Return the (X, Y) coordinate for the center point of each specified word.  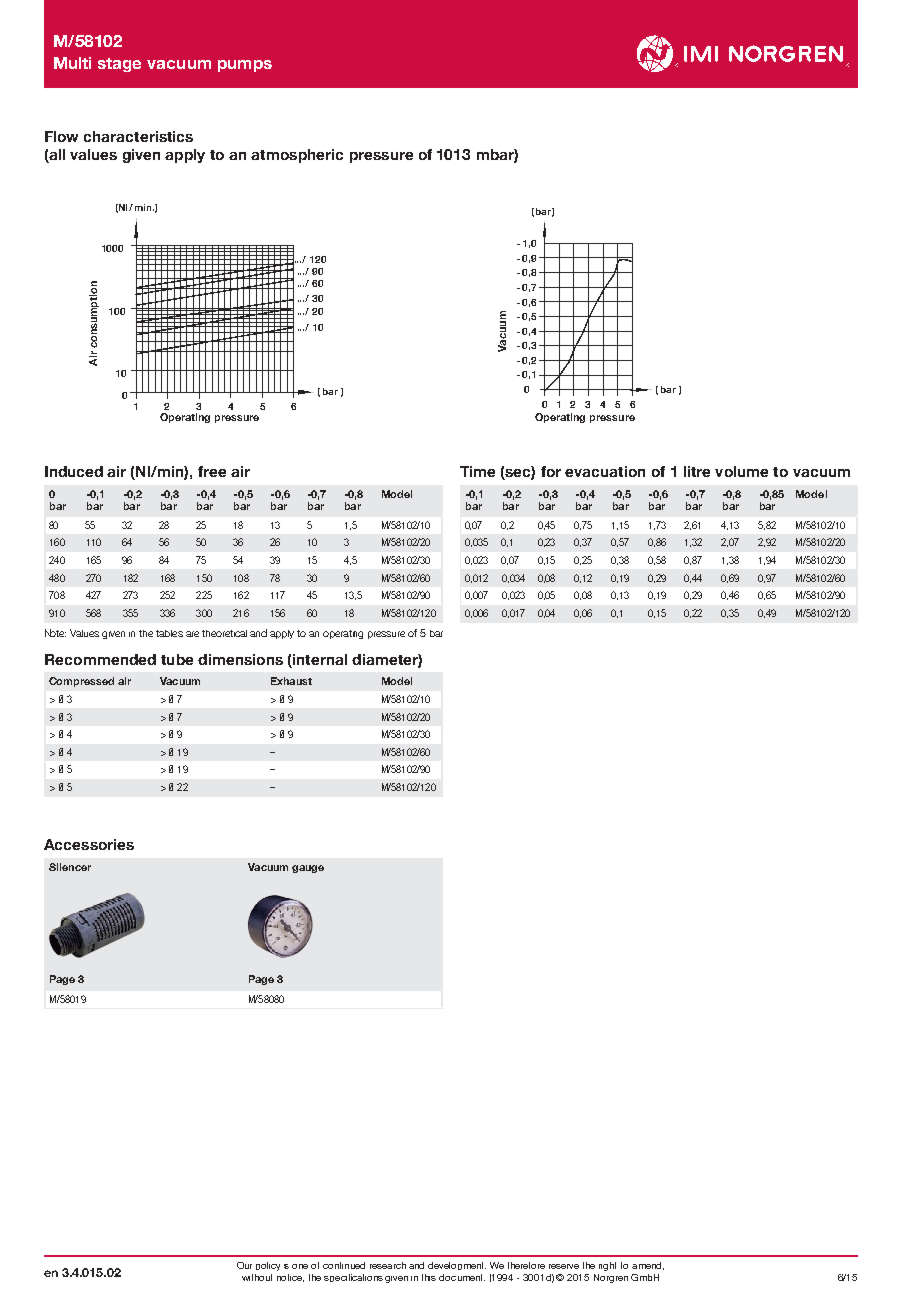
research (388, 1265)
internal (320, 659)
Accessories (89, 844)
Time (477, 471)
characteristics (138, 136)
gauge (308, 869)
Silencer (70, 867)
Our (244, 1265)
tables (169, 633)
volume (741, 471)
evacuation (605, 471)
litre (697, 471)
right (607, 1266)
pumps (245, 66)
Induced (74, 471)
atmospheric (297, 156)
